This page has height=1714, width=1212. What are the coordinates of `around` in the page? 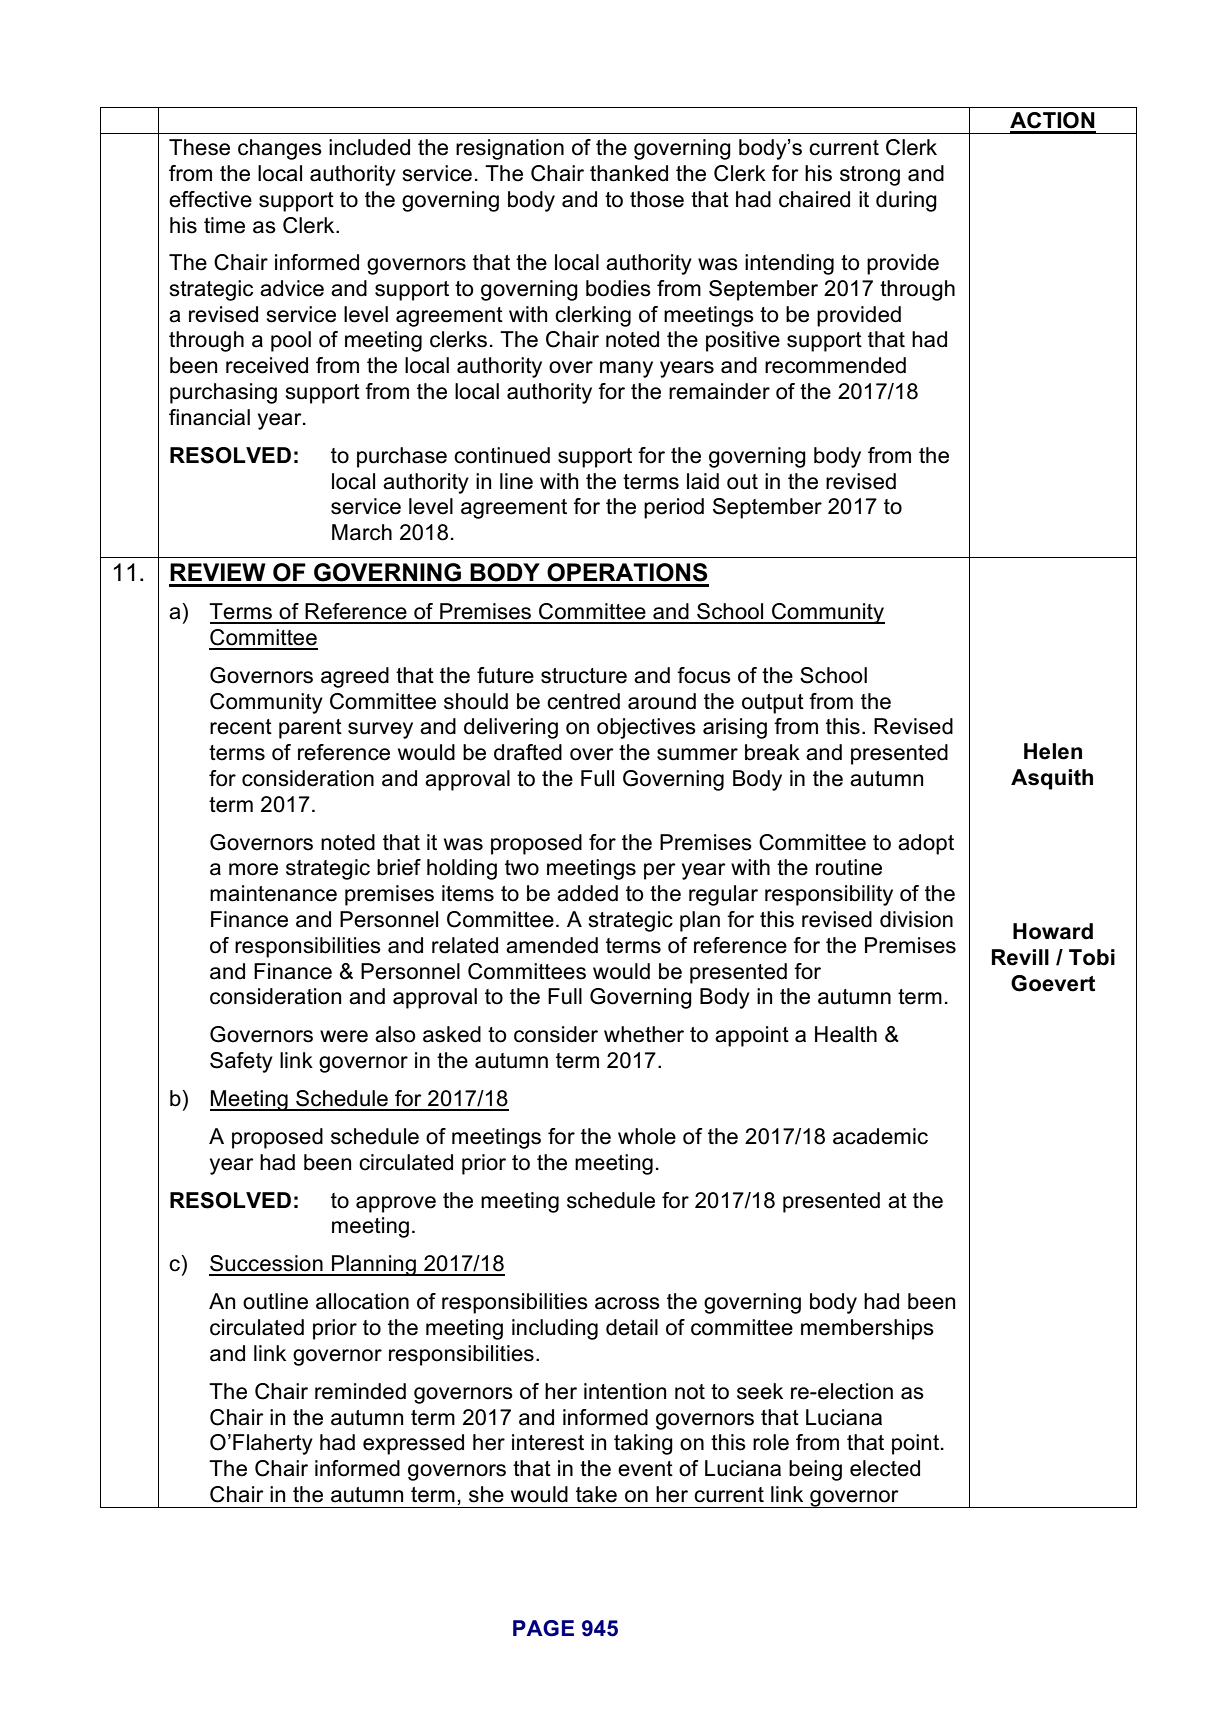 It's located at (662, 701).
